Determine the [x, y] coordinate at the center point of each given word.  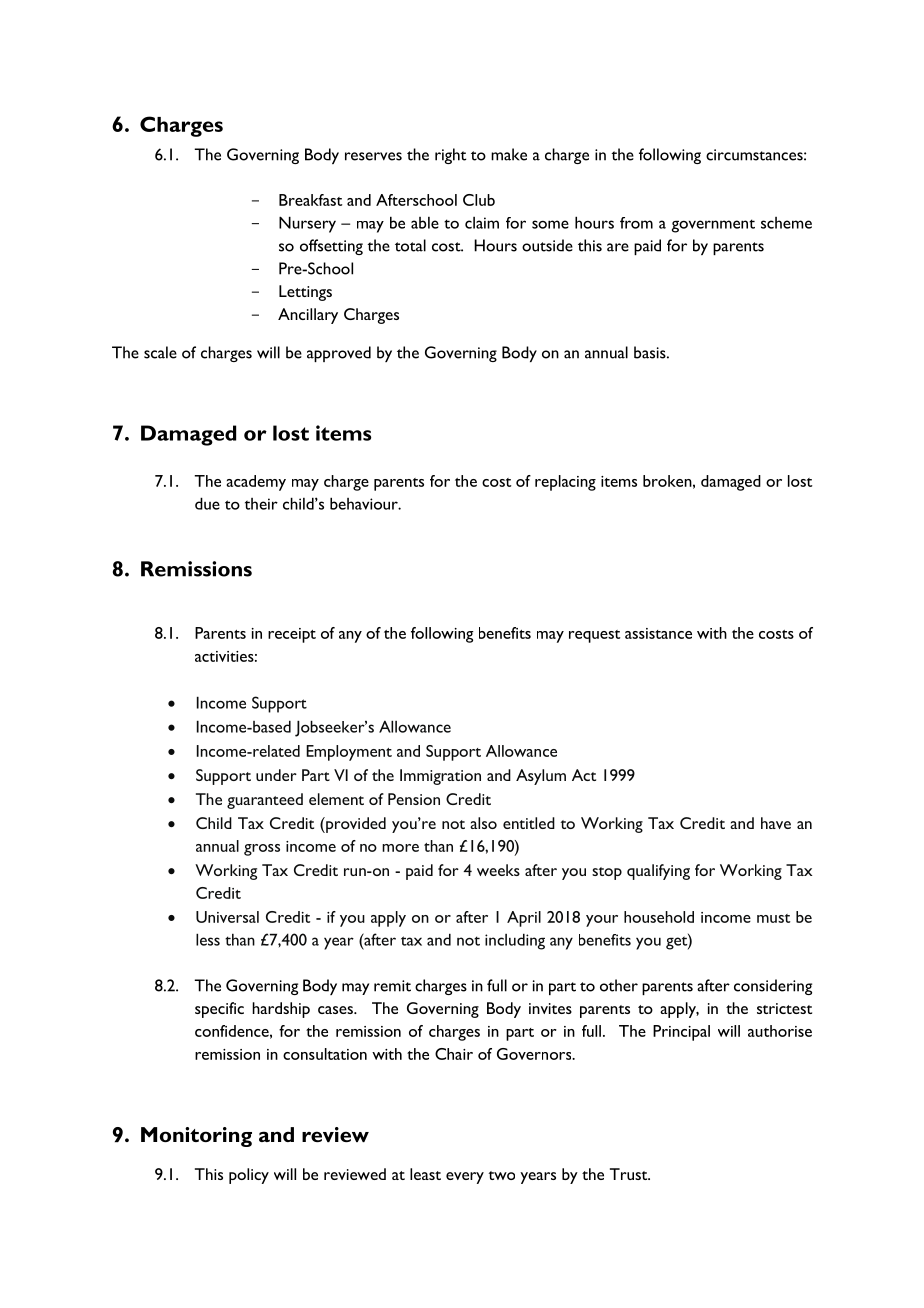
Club [479, 200]
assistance [658, 633]
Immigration [440, 777]
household [659, 917]
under [276, 775]
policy [249, 1176]
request [594, 636]
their [261, 504]
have [776, 823]
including [515, 941]
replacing [565, 483]
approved [339, 354]
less [208, 939]
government [713, 226]
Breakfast [310, 200]
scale [160, 352]
